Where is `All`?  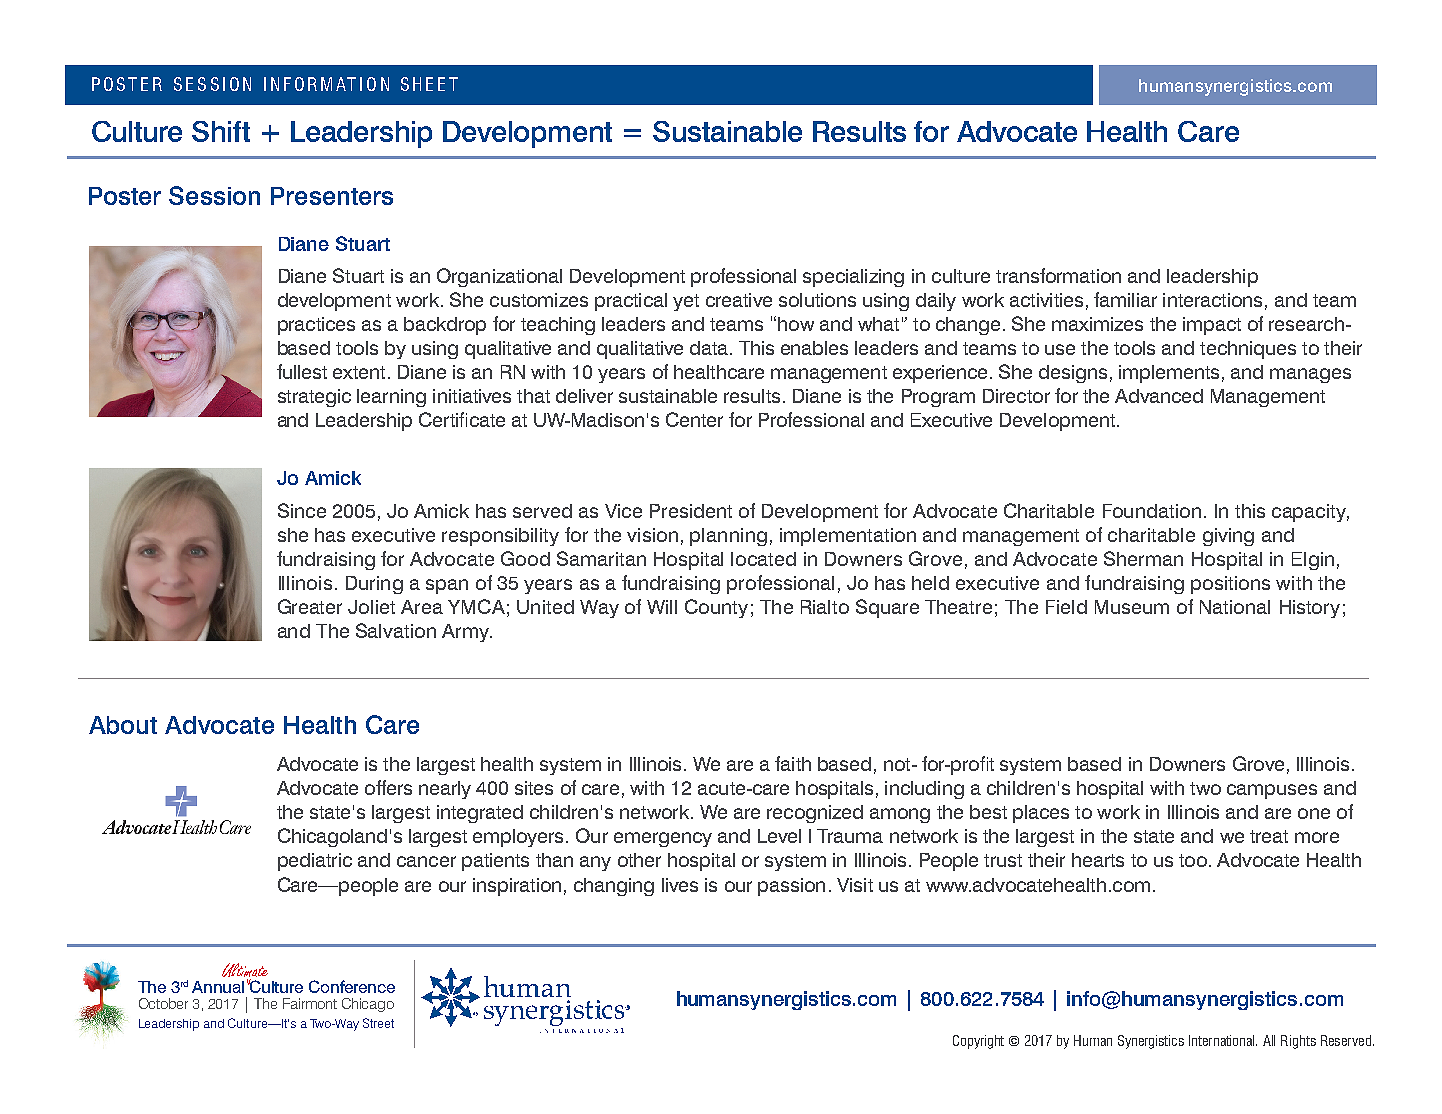 All is located at coordinates (1269, 1040).
